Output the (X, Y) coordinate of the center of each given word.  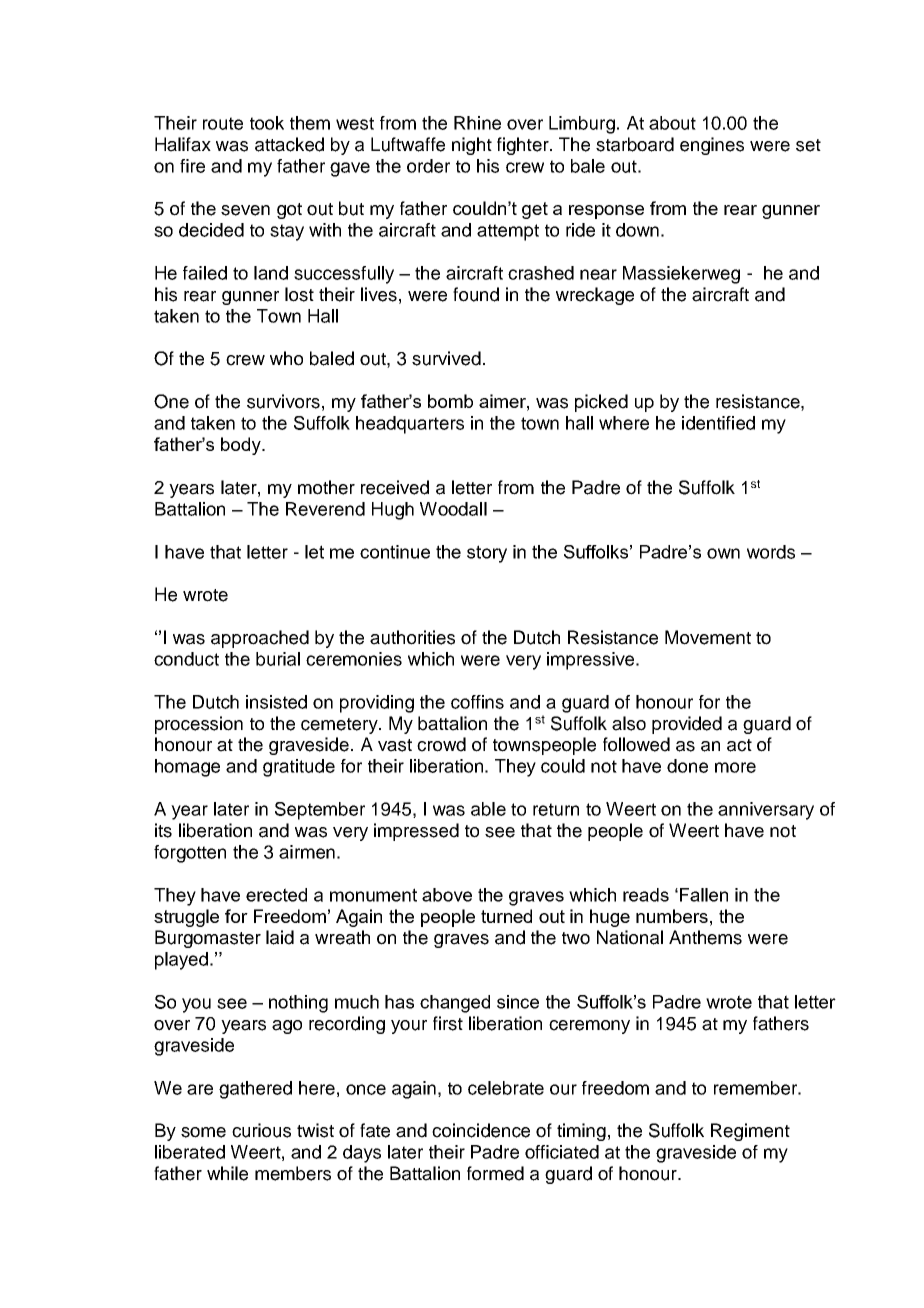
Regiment (750, 1132)
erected (276, 895)
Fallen (704, 895)
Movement (708, 637)
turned (506, 916)
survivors (283, 401)
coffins (477, 702)
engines (712, 146)
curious (261, 1130)
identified (718, 423)
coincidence (481, 1130)
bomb (450, 401)
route (223, 123)
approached (260, 639)
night (472, 146)
